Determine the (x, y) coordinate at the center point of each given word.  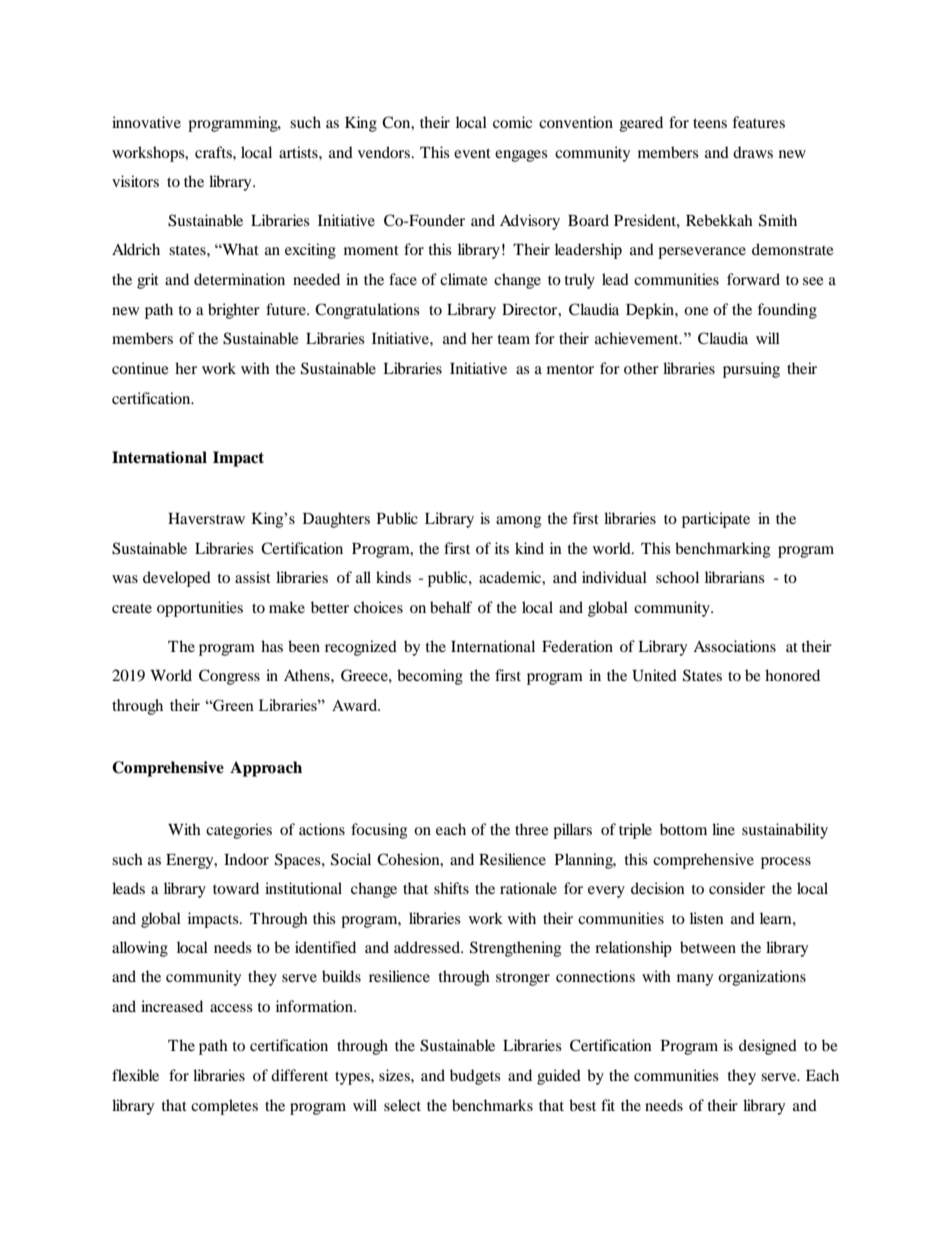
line (723, 829)
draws (753, 152)
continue (140, 368)
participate (716, 520)
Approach (266, 769)
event (472, 153)
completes (224, 1107)
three (532, 829)
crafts (214, 152)
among (518, 522)
